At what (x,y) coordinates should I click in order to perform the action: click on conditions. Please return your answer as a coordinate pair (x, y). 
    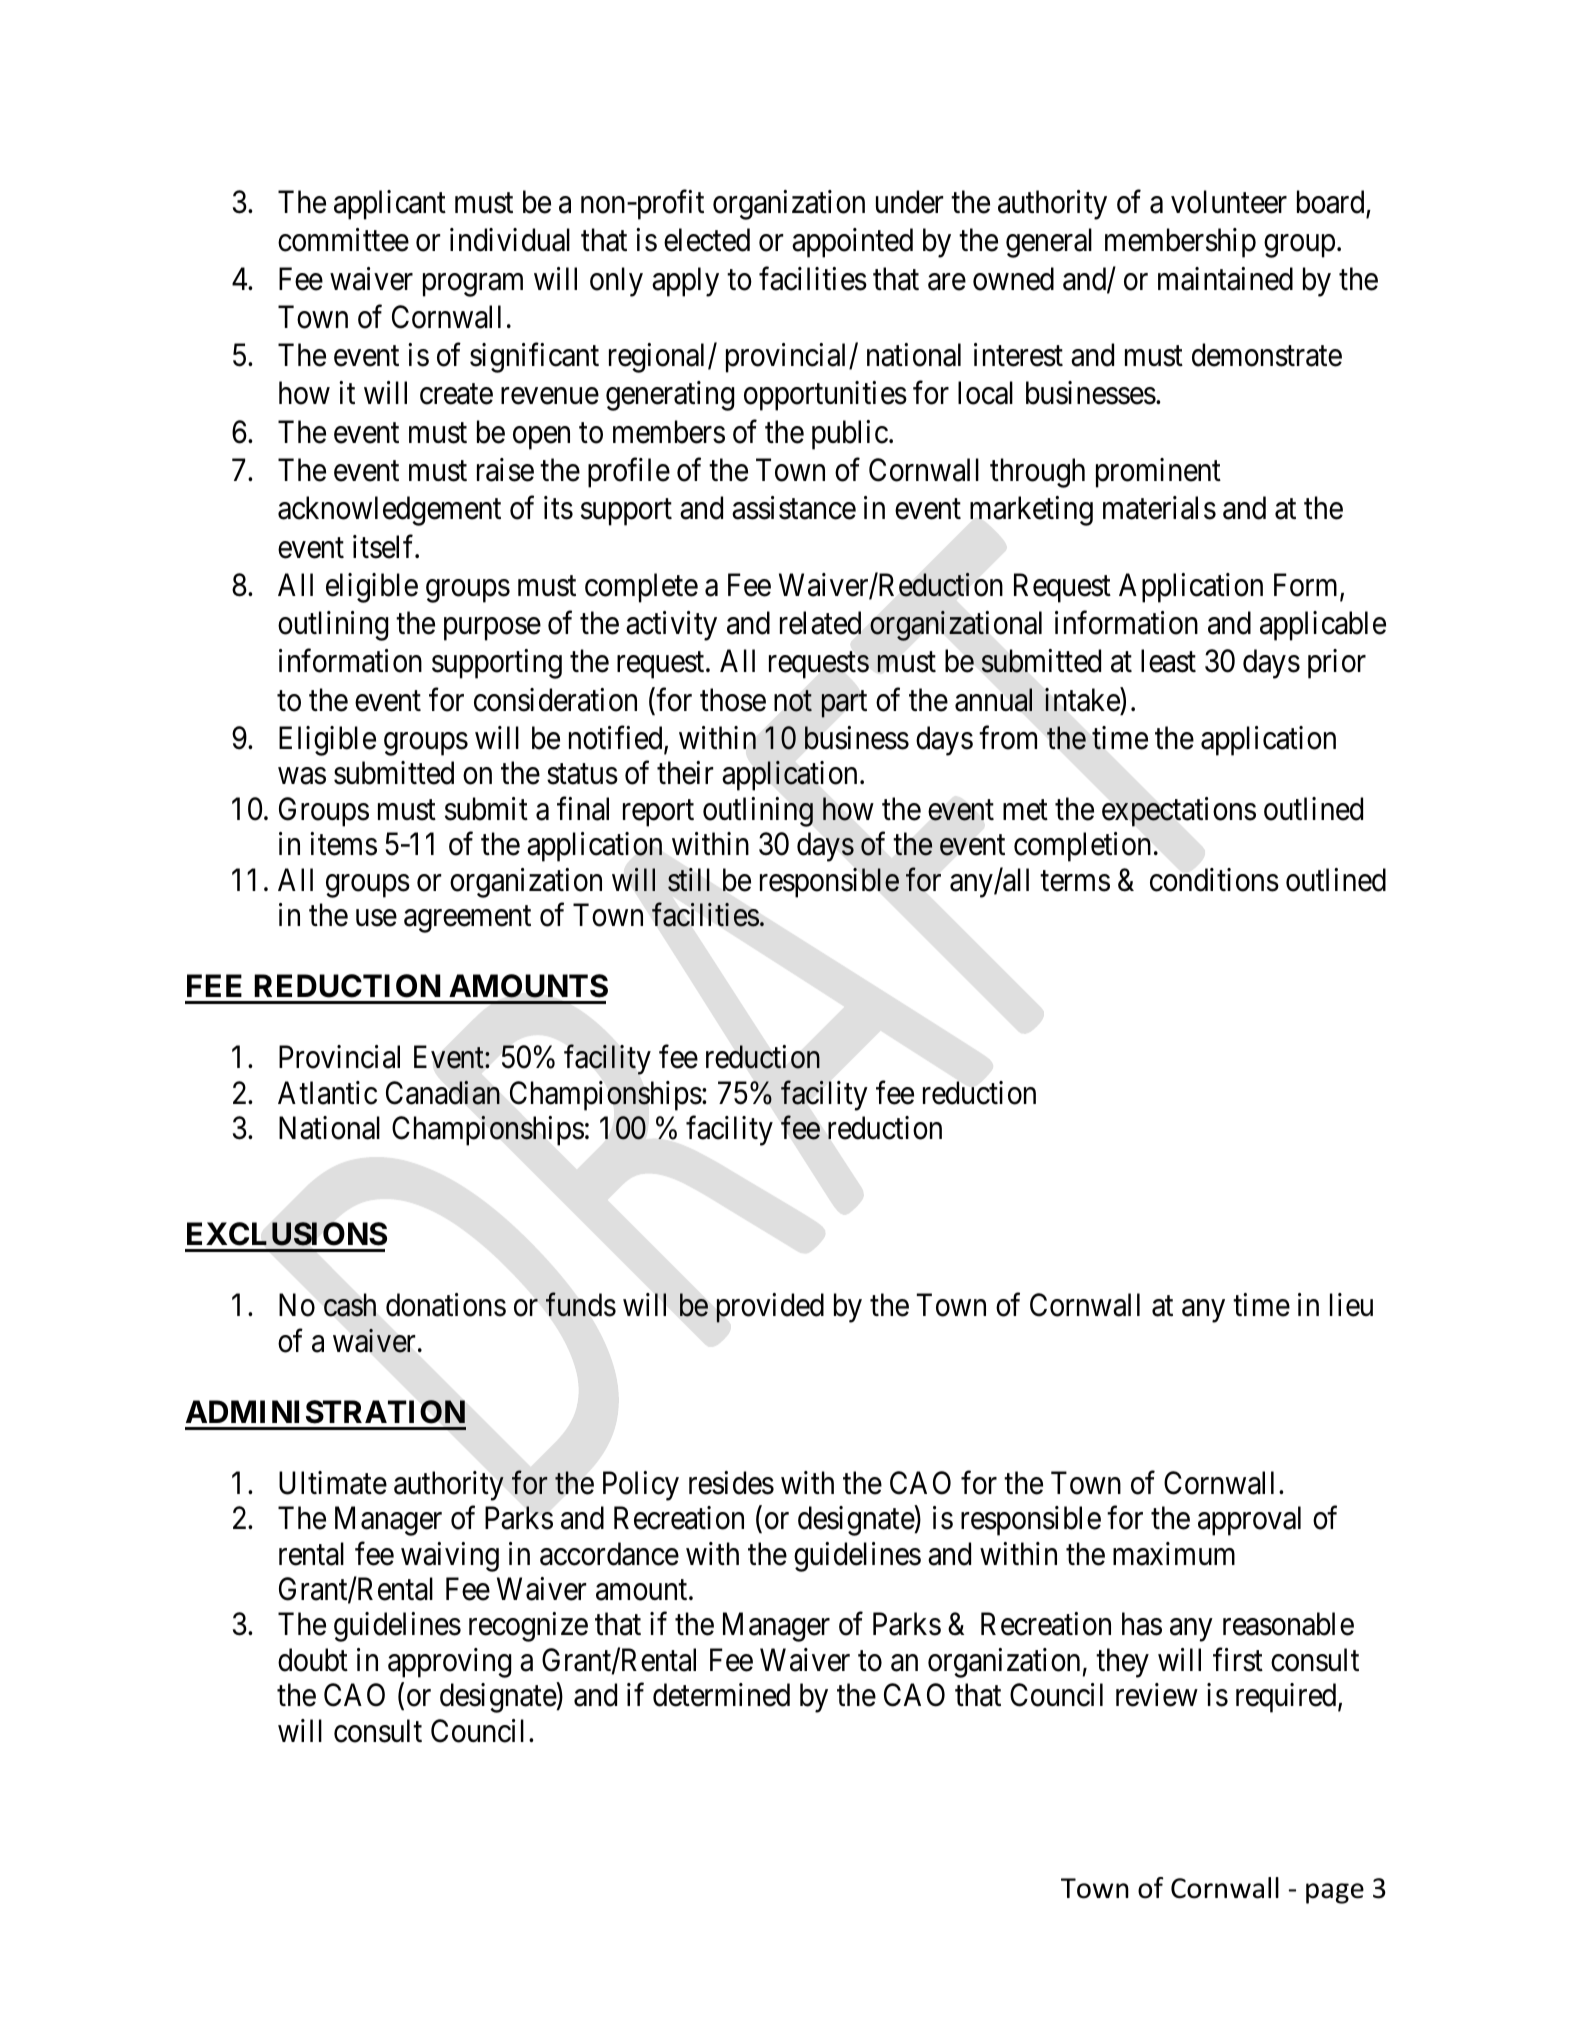
    Looking at the image, I should click on (1214, 880).
